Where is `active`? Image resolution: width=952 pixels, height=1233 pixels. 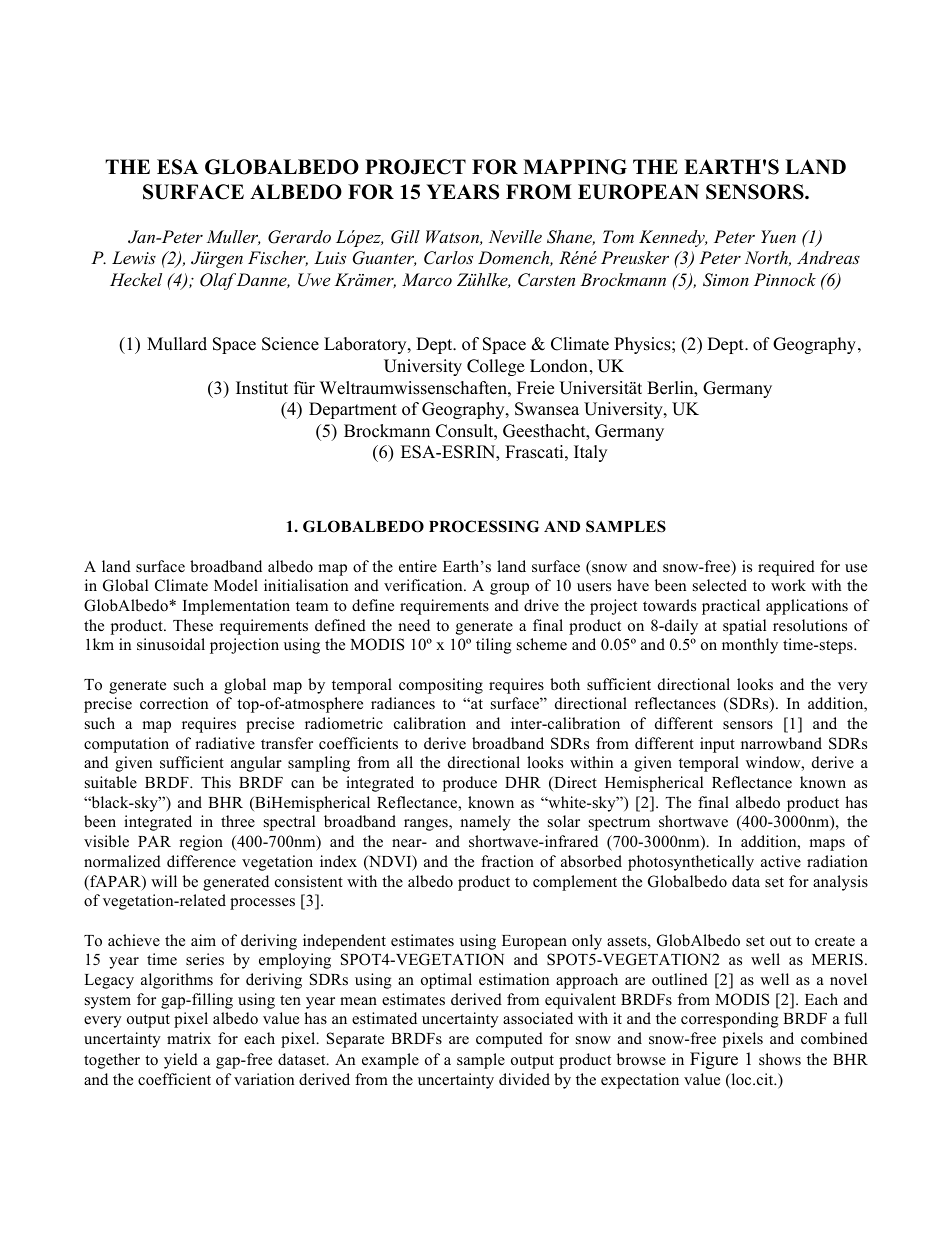
active is located at coordinates (781, 861).
